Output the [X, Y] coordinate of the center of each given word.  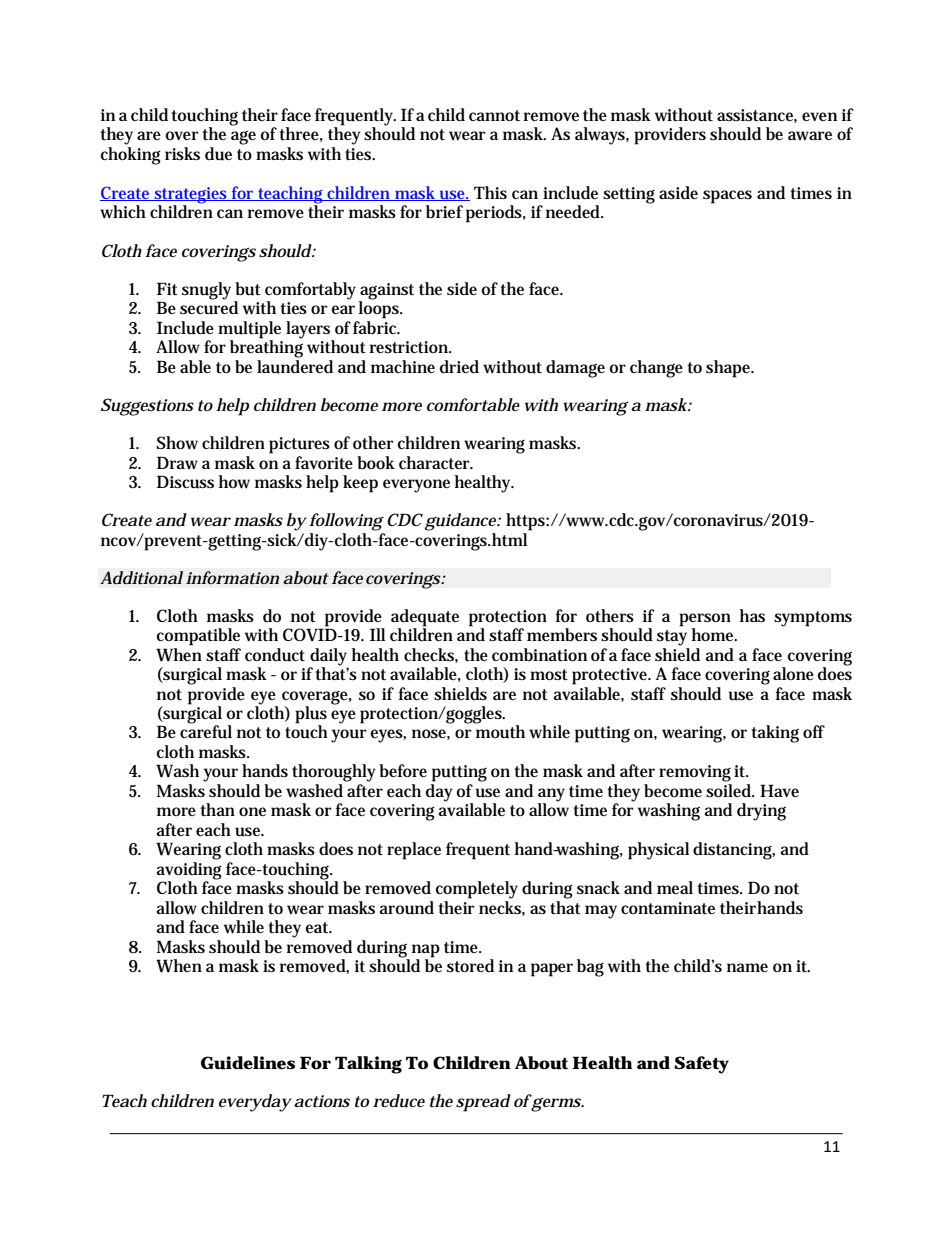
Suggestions [147, 407]
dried [459, 367]
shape [730, 369]
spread [483, 1103]
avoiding [189, 869]
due [218, 154]
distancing [734, 851]
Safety [701, 1065]
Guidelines [248, 1063]
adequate [425, 618]
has [752, 616]
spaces [727, 197]
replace [414, 851]
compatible [198, 637]
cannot [494, 115]
